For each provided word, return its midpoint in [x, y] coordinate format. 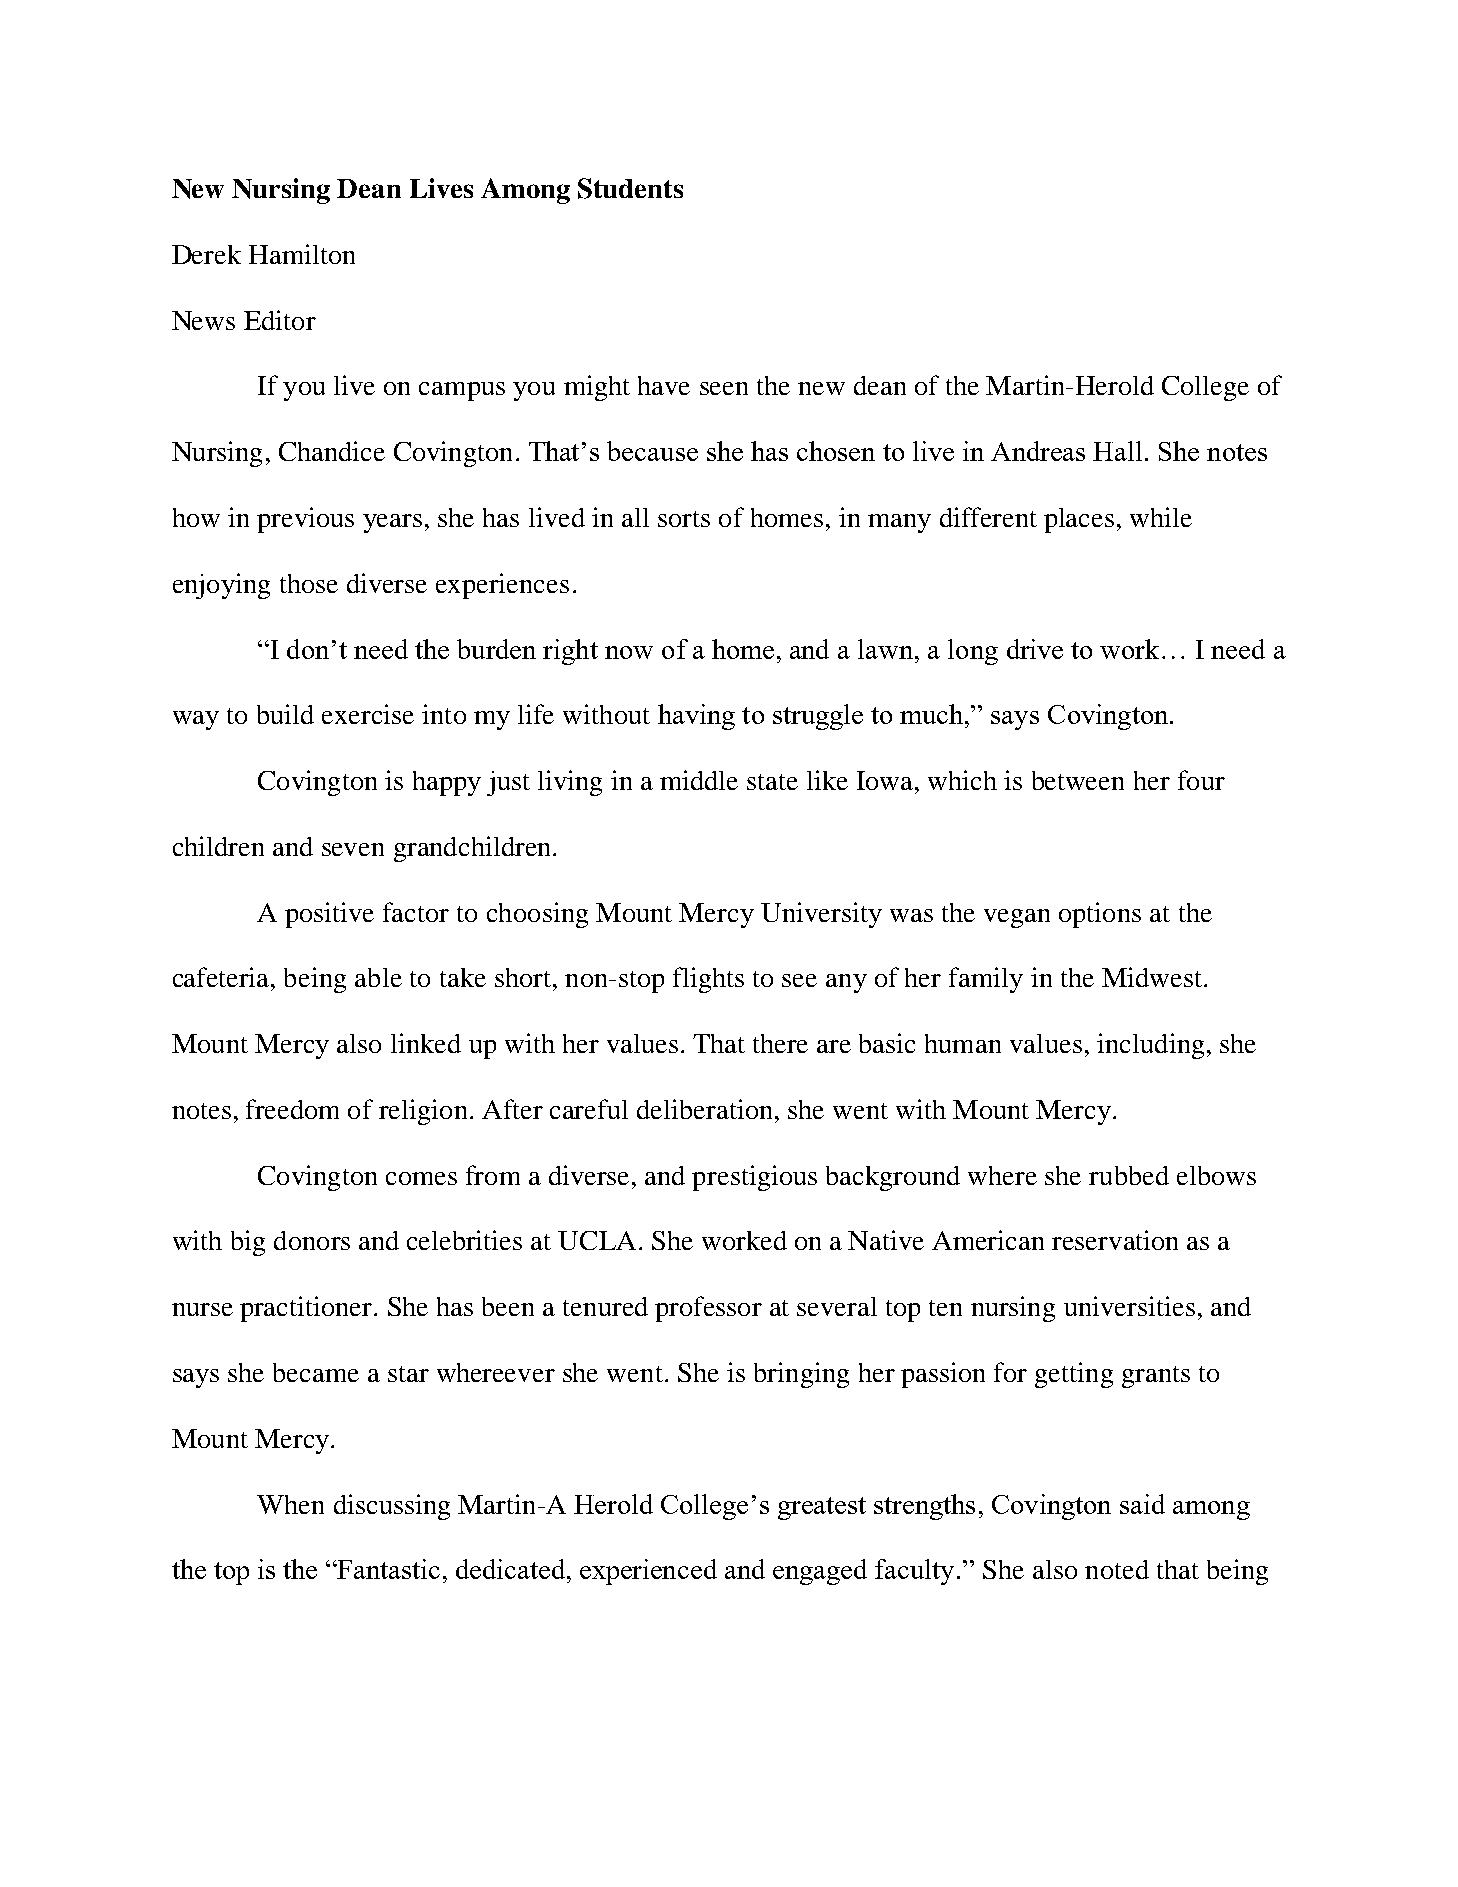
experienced [648, 1572]
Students [630, 188]
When [290, 1504]
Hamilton [302, 254]
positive [329, 915]
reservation [1115, 1240]
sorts [684, 519]
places [1079, 520]
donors [312, 1240]
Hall [1117, 451]
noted [1117, 1569]
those [309, 583]
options [1100, 915]
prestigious [754, 1178]
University [821, 915]
